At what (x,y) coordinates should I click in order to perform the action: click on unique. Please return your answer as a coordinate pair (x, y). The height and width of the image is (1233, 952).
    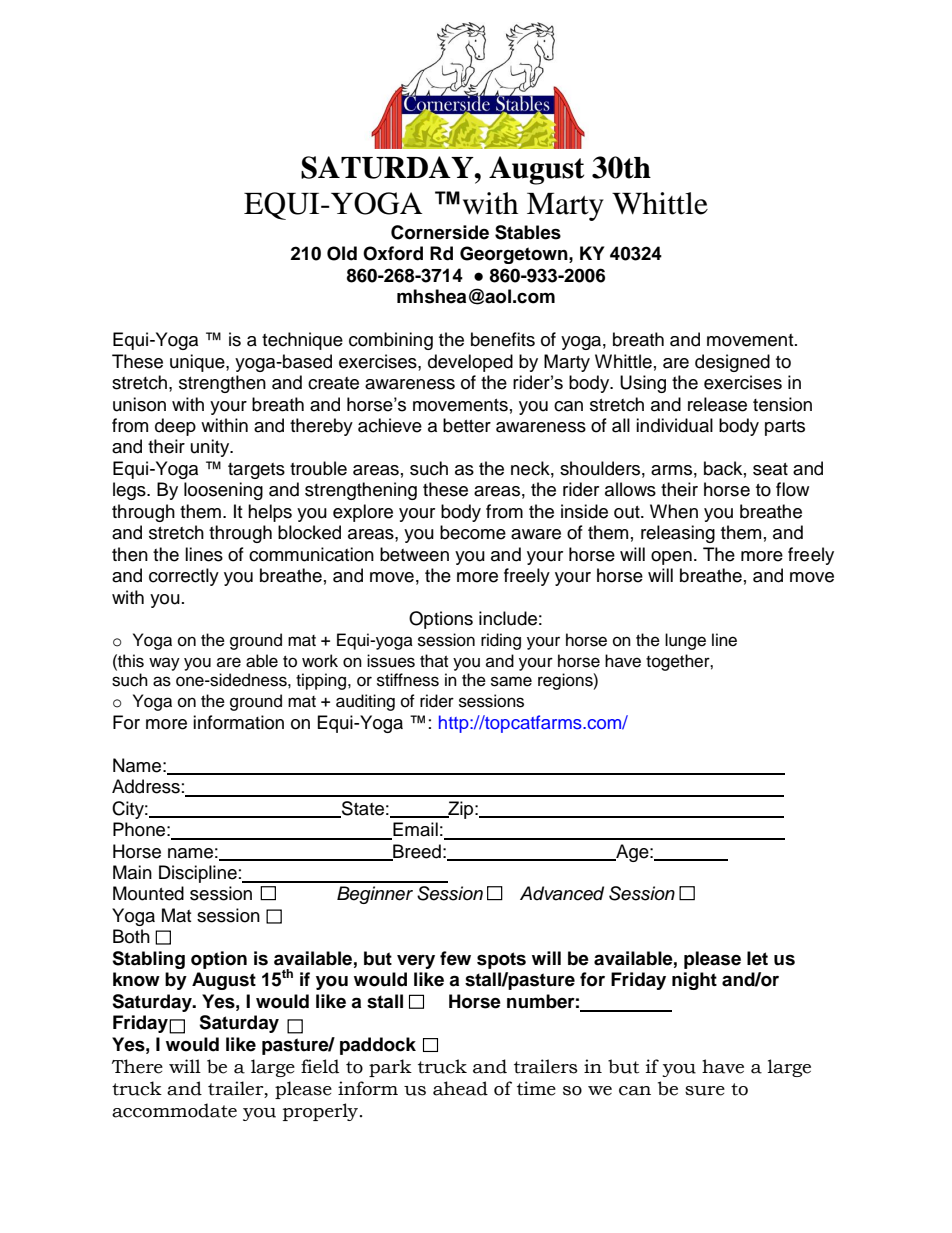
    Looking at the image, I should click on (198, 363).
